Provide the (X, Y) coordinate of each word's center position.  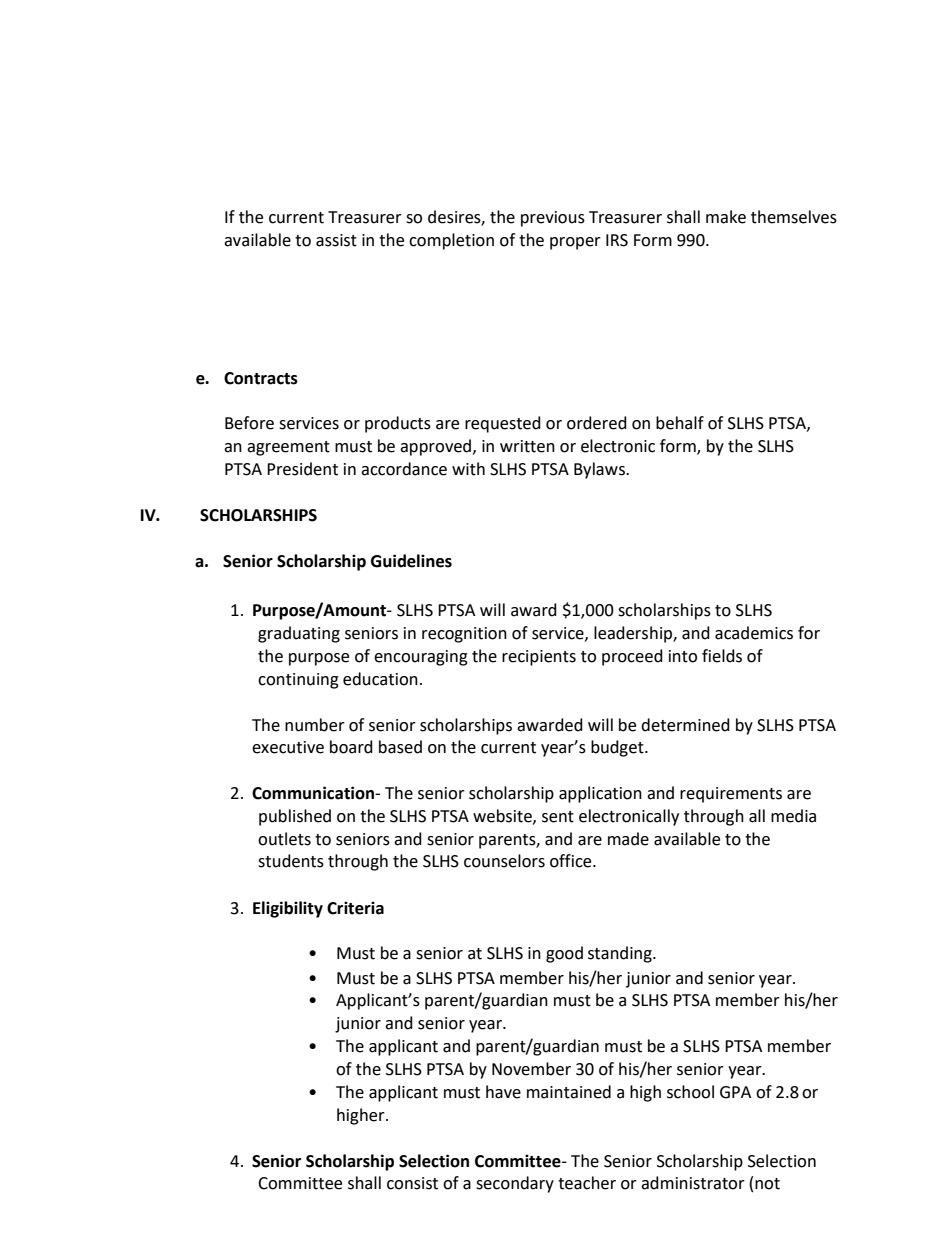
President (302, 469)
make (726, 217)
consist (412, 1183)
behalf (680, 423)
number (315, 725)
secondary (515, 1184)
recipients (539, 658)
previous (553, 219)
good (564, 954)
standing (621, 954)
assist (336, 240)
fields (722, 656)
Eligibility (288, 909)
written (527, 446)
